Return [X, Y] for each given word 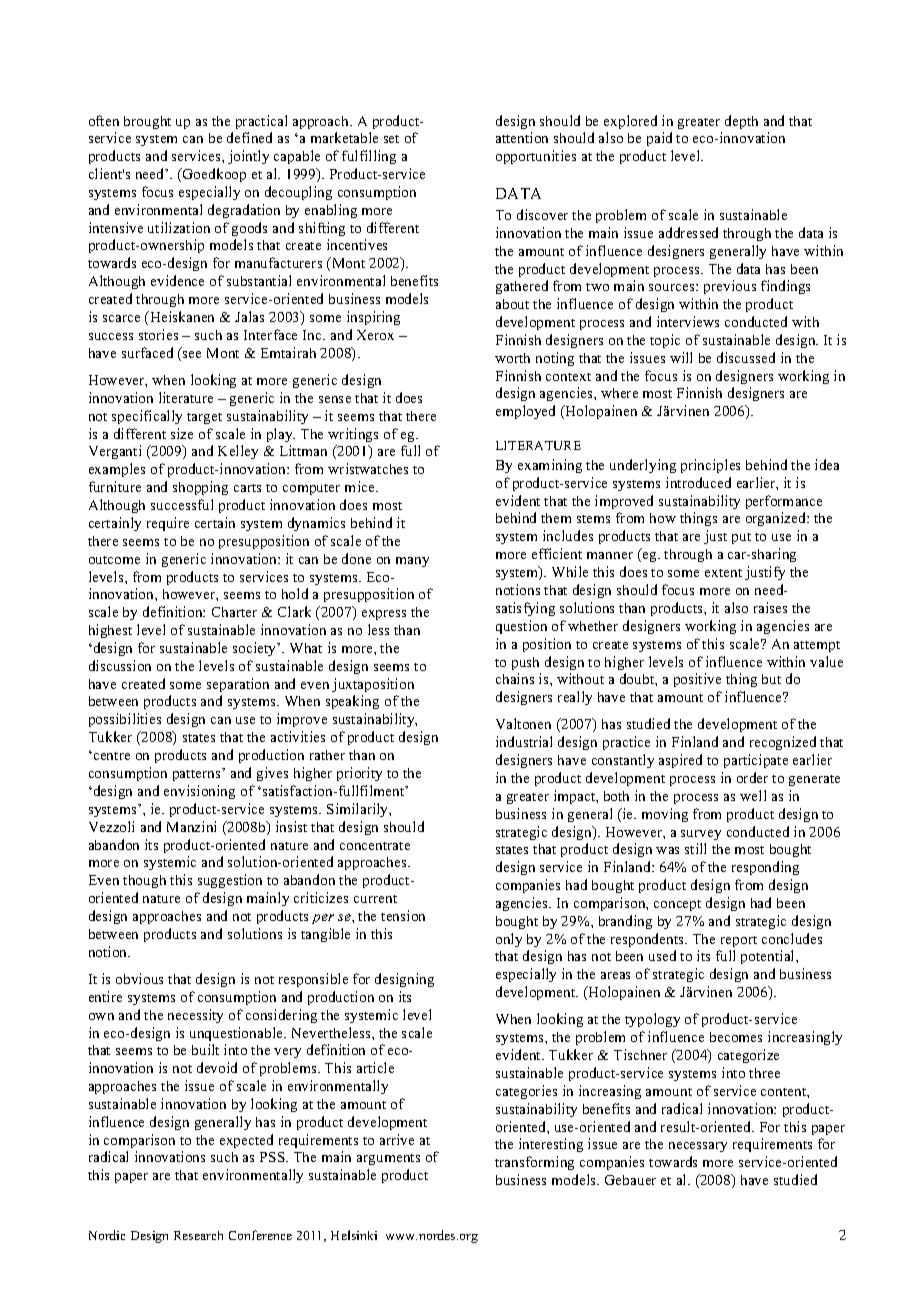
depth [741, 122]
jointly [248, 157]
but [771, 679]
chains [515, 678]
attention [522, 137]
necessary [698, 1147]
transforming [534, 1163]
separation [238, 685]
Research [198, 1235]
